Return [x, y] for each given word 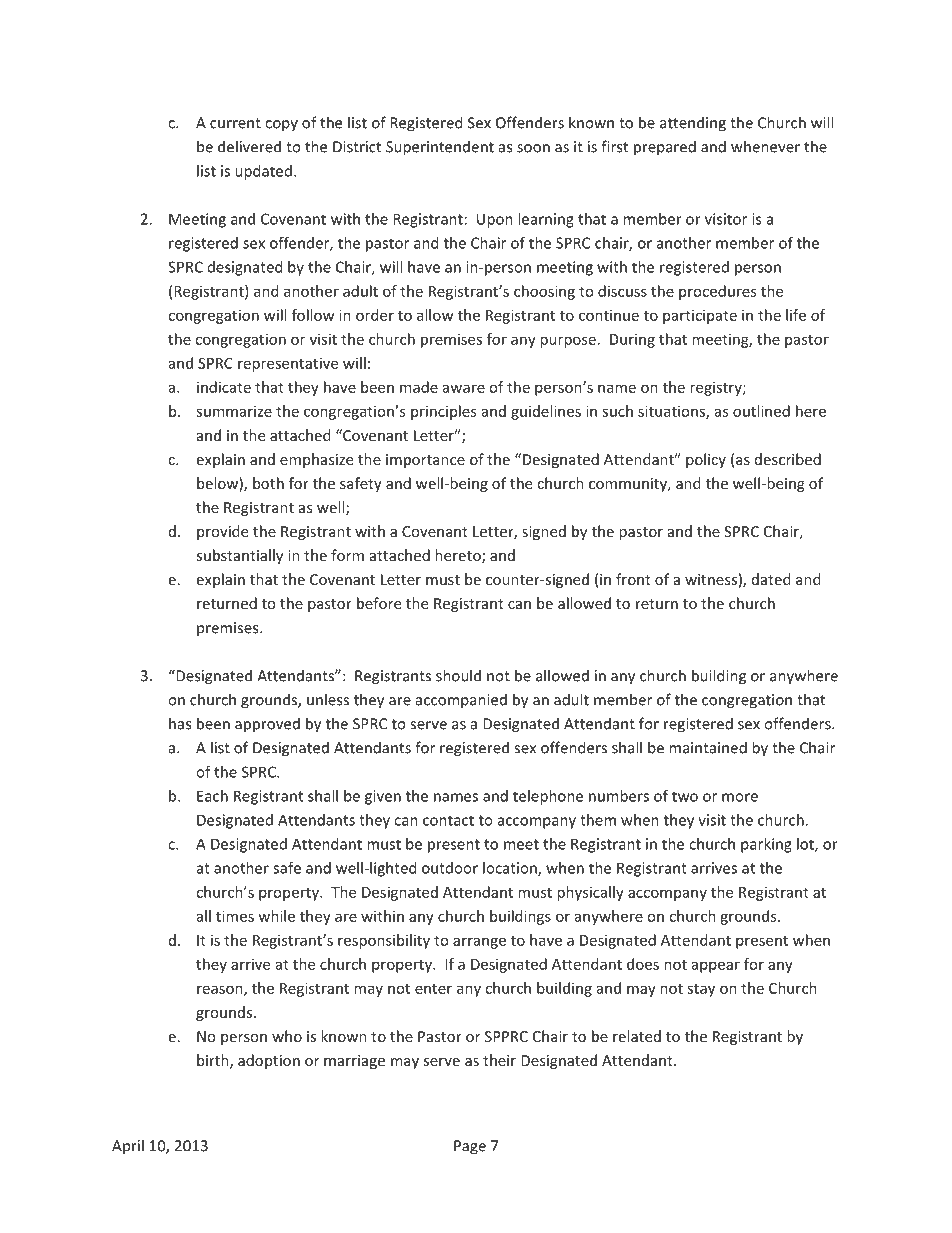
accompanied [461, 701]
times [235, 916]
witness [711, 579]
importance [425, 461]
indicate [224, 387]
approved [267, 725]
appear [716, 967]
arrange [479, 943]
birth [214, 1061]
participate [700, 316]
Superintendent [440, 148]
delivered [249, 146]
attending [693, 124]
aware [464, 388]
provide [222, 532]
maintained [708, 747]
